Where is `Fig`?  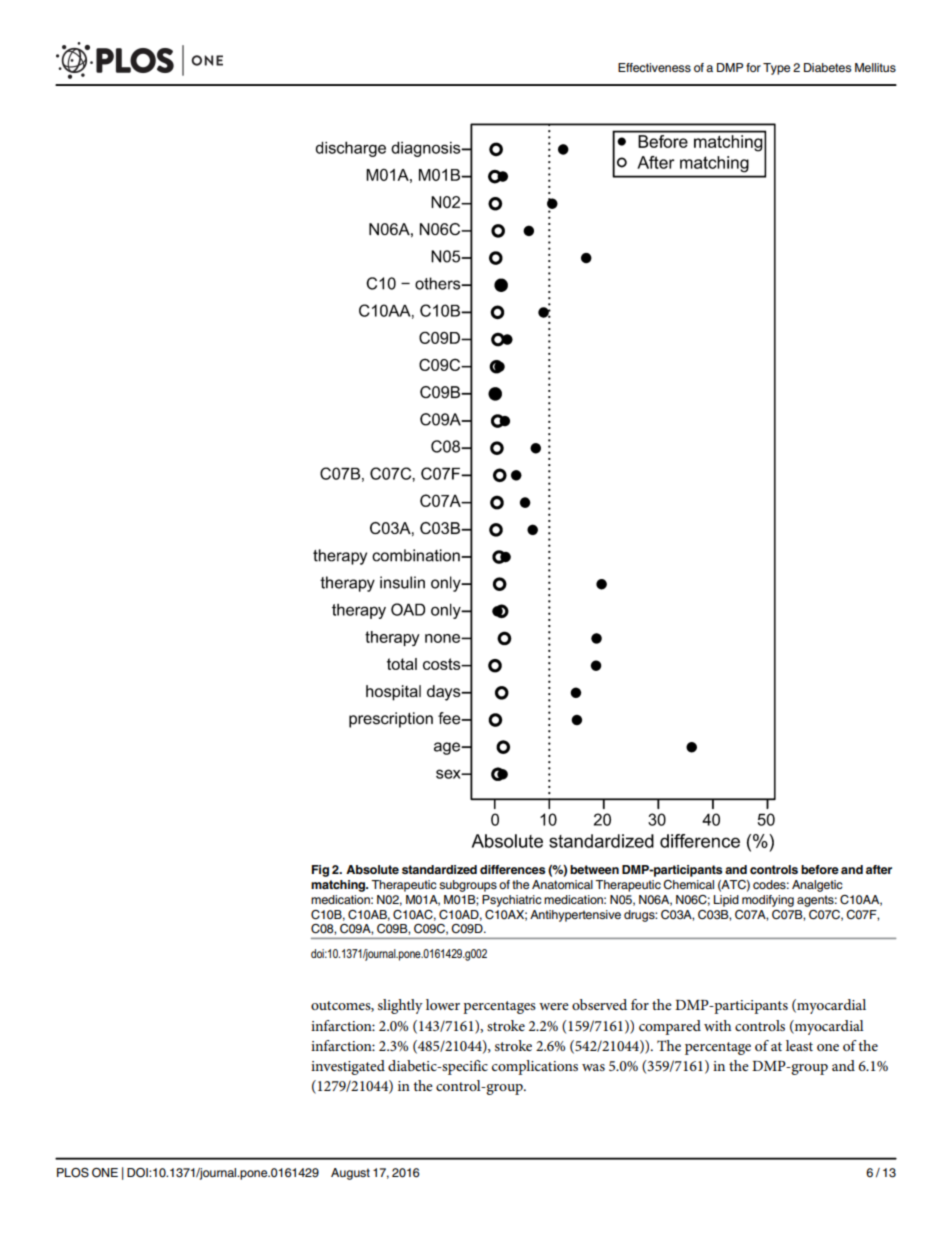
Fig is located at coordinates (320, 871).
